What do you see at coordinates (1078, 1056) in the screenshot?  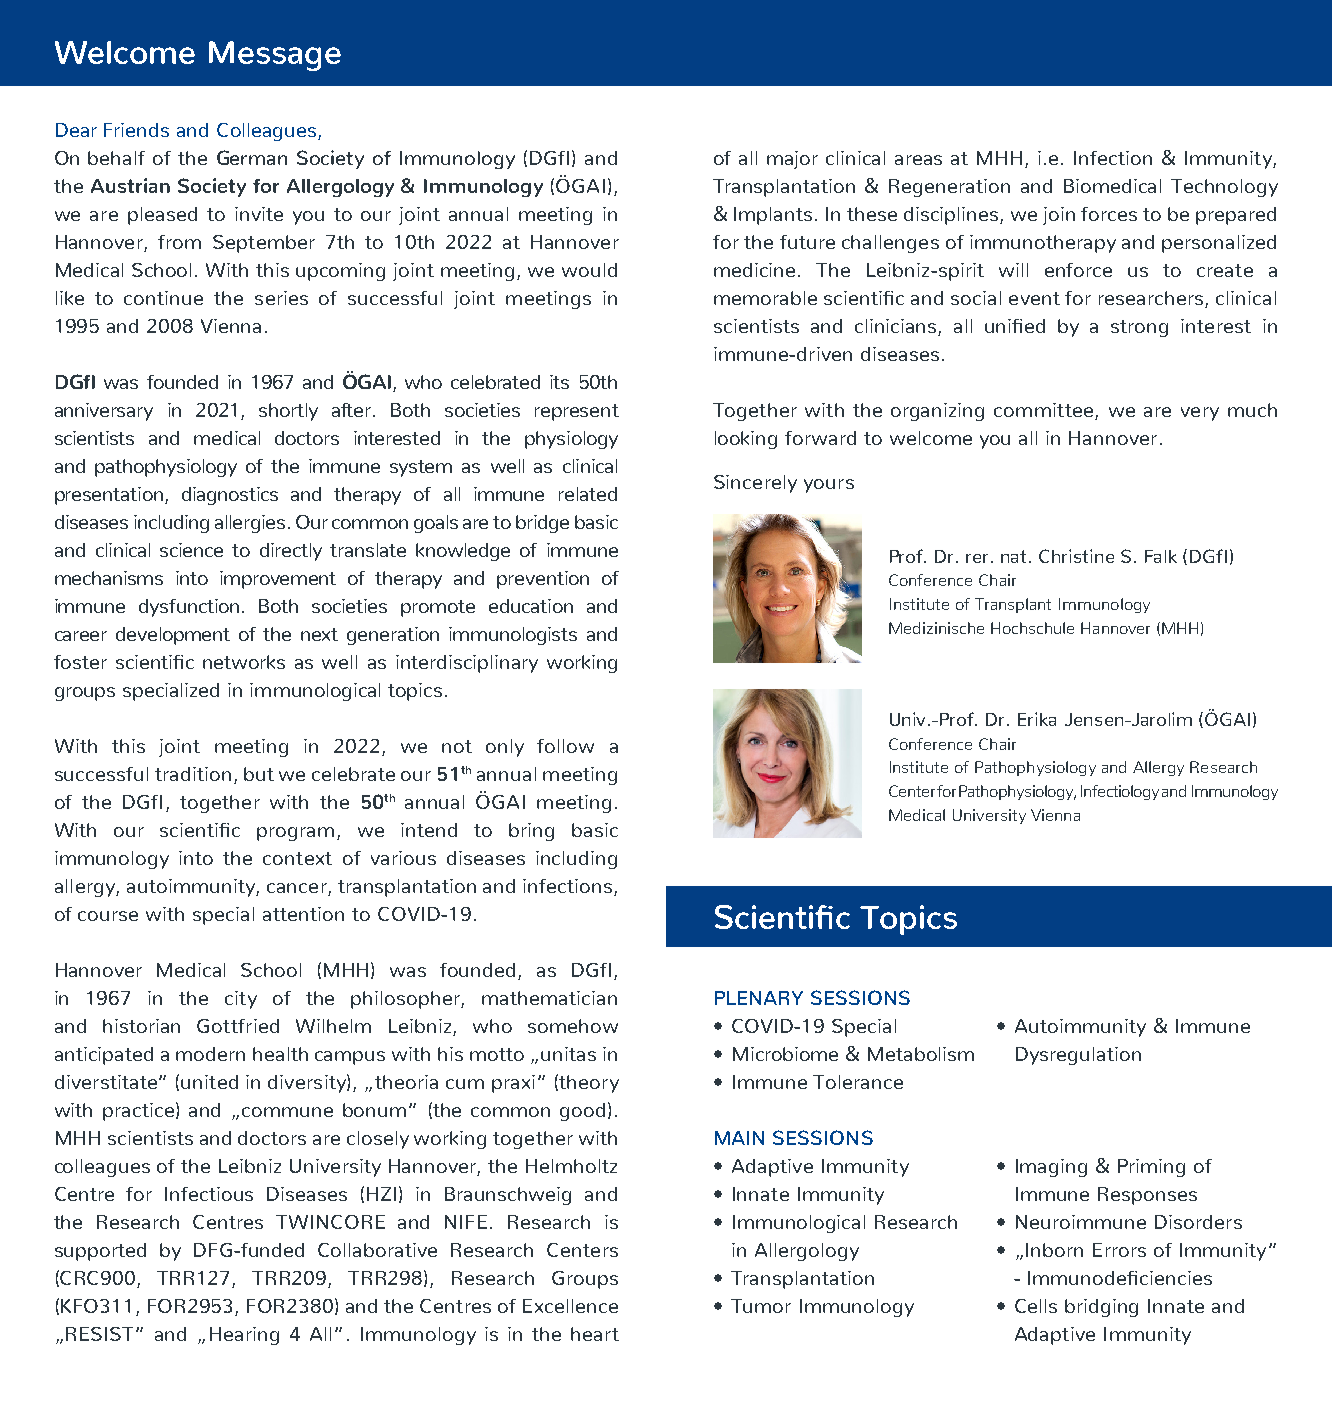 I see `Dysregulation` at bounding box center [1078, 1056].
